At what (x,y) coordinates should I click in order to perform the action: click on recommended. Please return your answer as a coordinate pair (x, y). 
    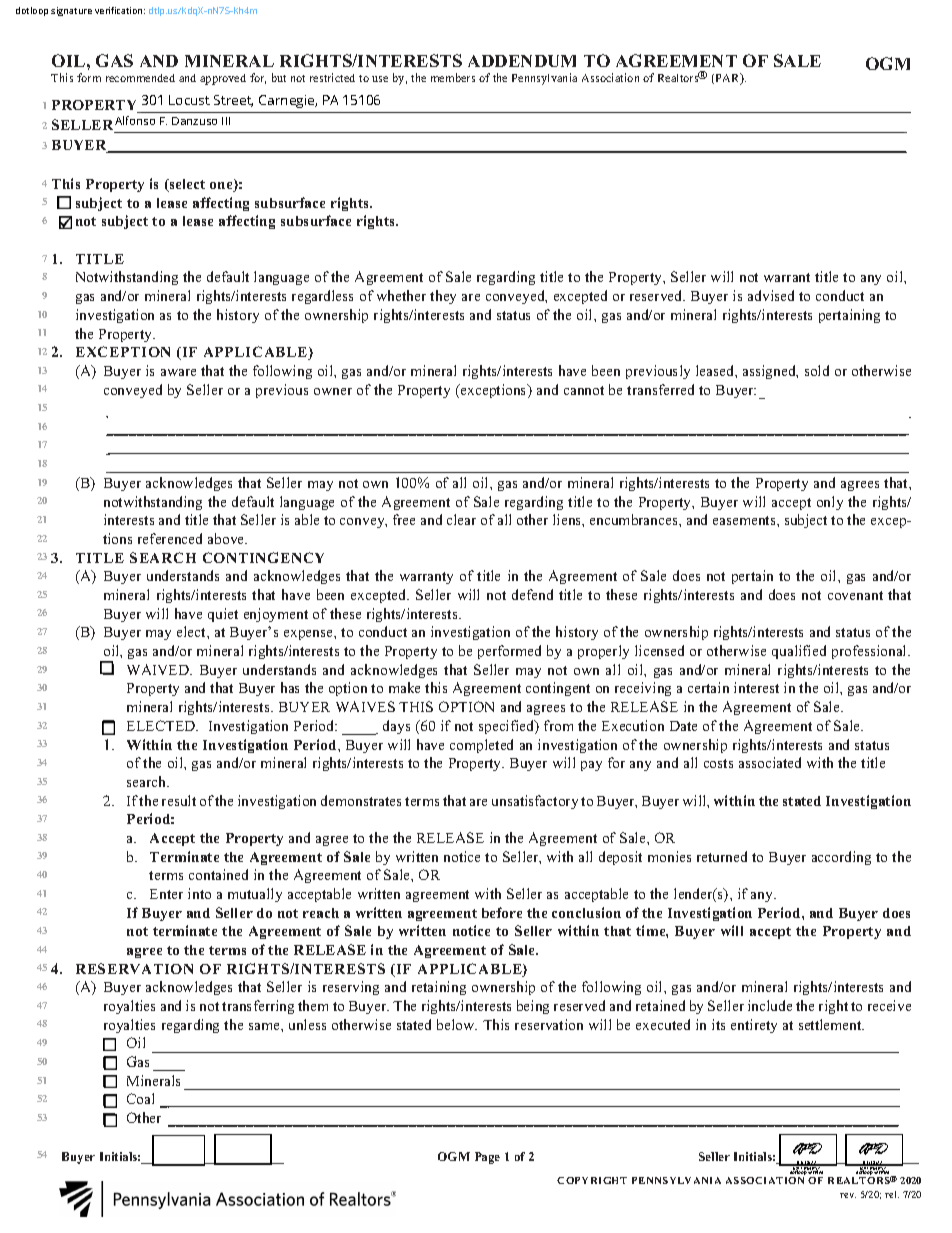
    Looking at the image, I should click on (140, 78).
